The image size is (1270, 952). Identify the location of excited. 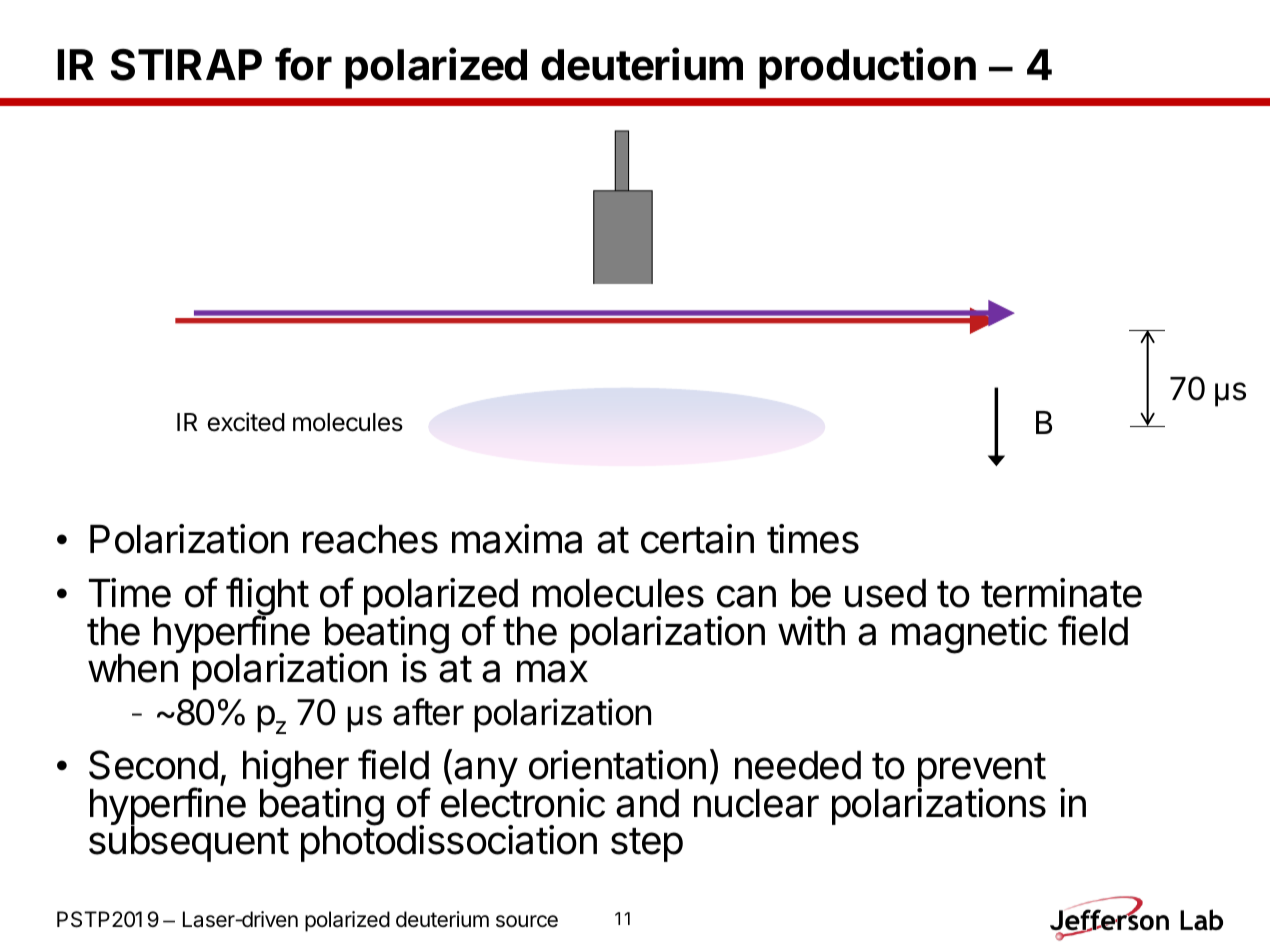
(246, 422).
